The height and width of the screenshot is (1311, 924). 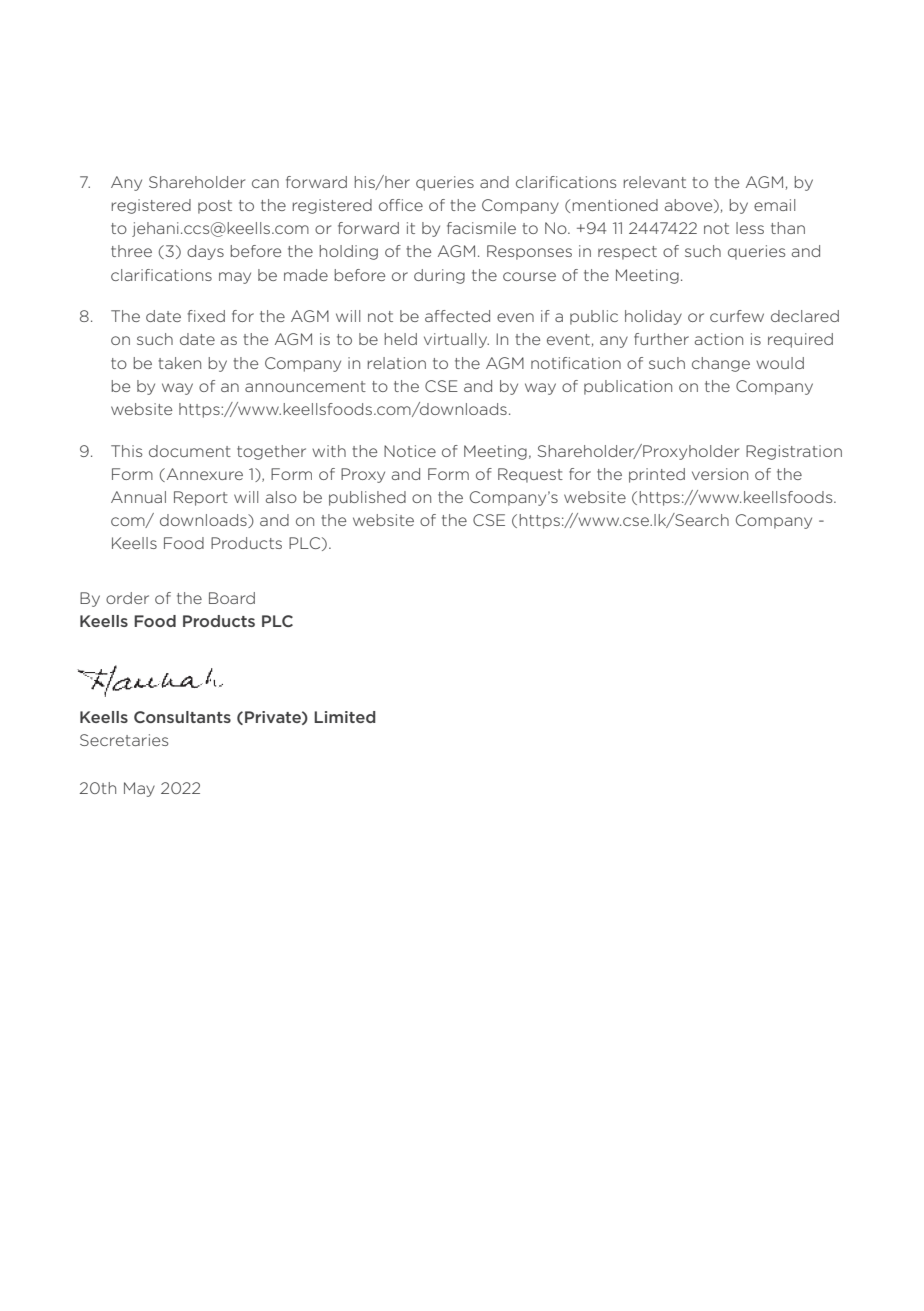 I want to click on post, so click(x=215, y=207).
